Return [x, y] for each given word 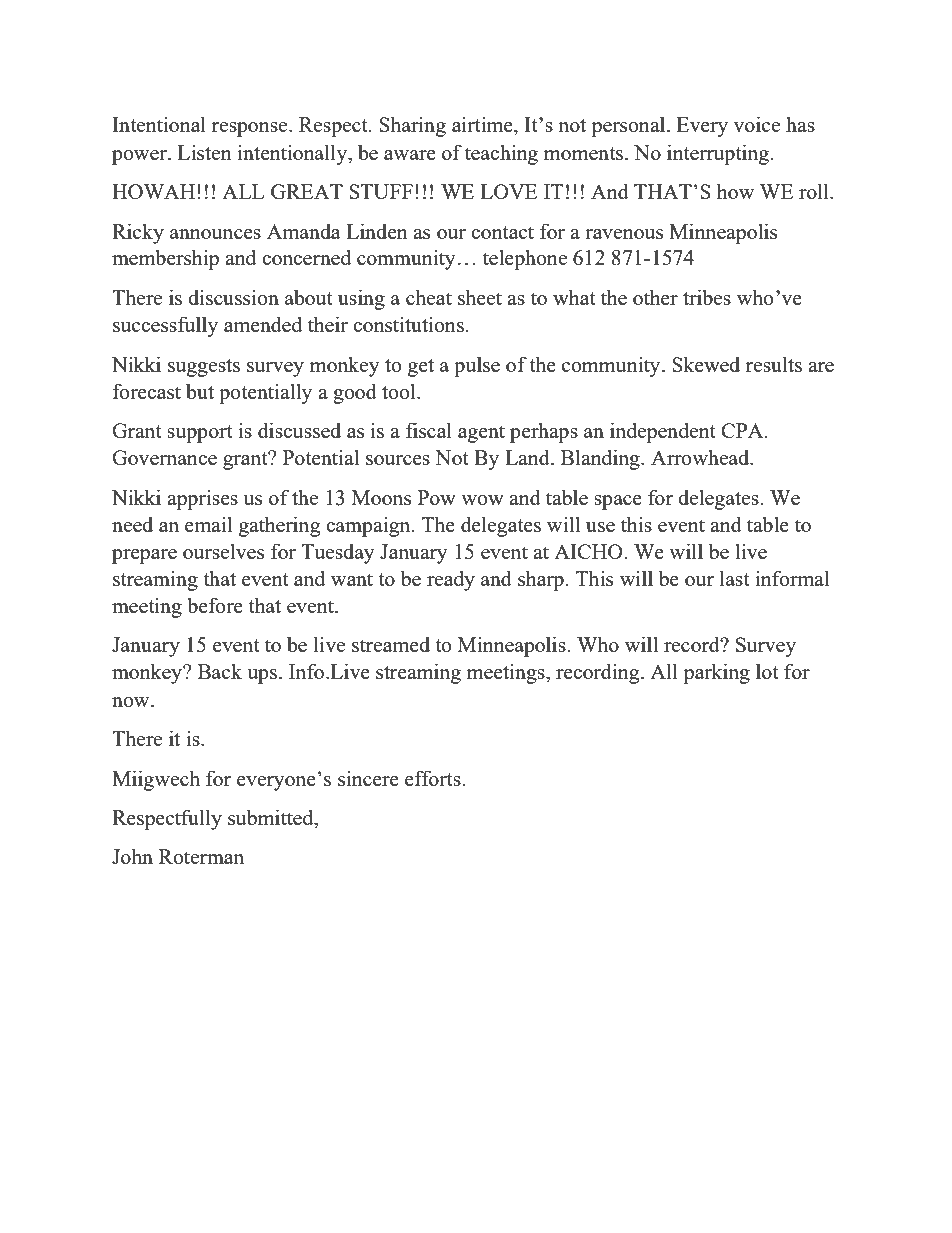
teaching [501, 154]
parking [716, 673]
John [132, 856]
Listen [204, 152]
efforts [433, 778]
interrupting [719, 154]
